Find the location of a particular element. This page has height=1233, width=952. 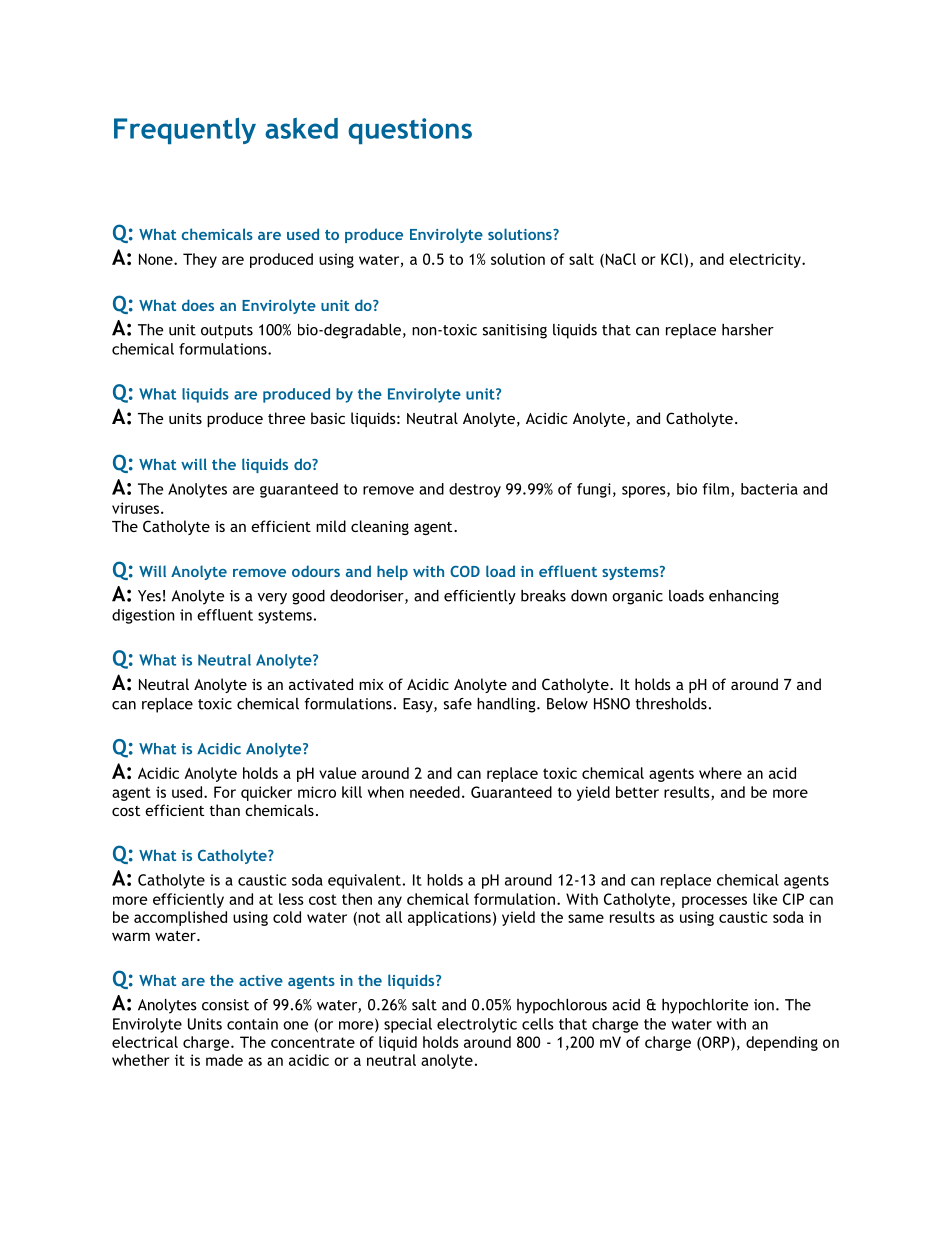

destroy is located at coordinates (475, 490).
